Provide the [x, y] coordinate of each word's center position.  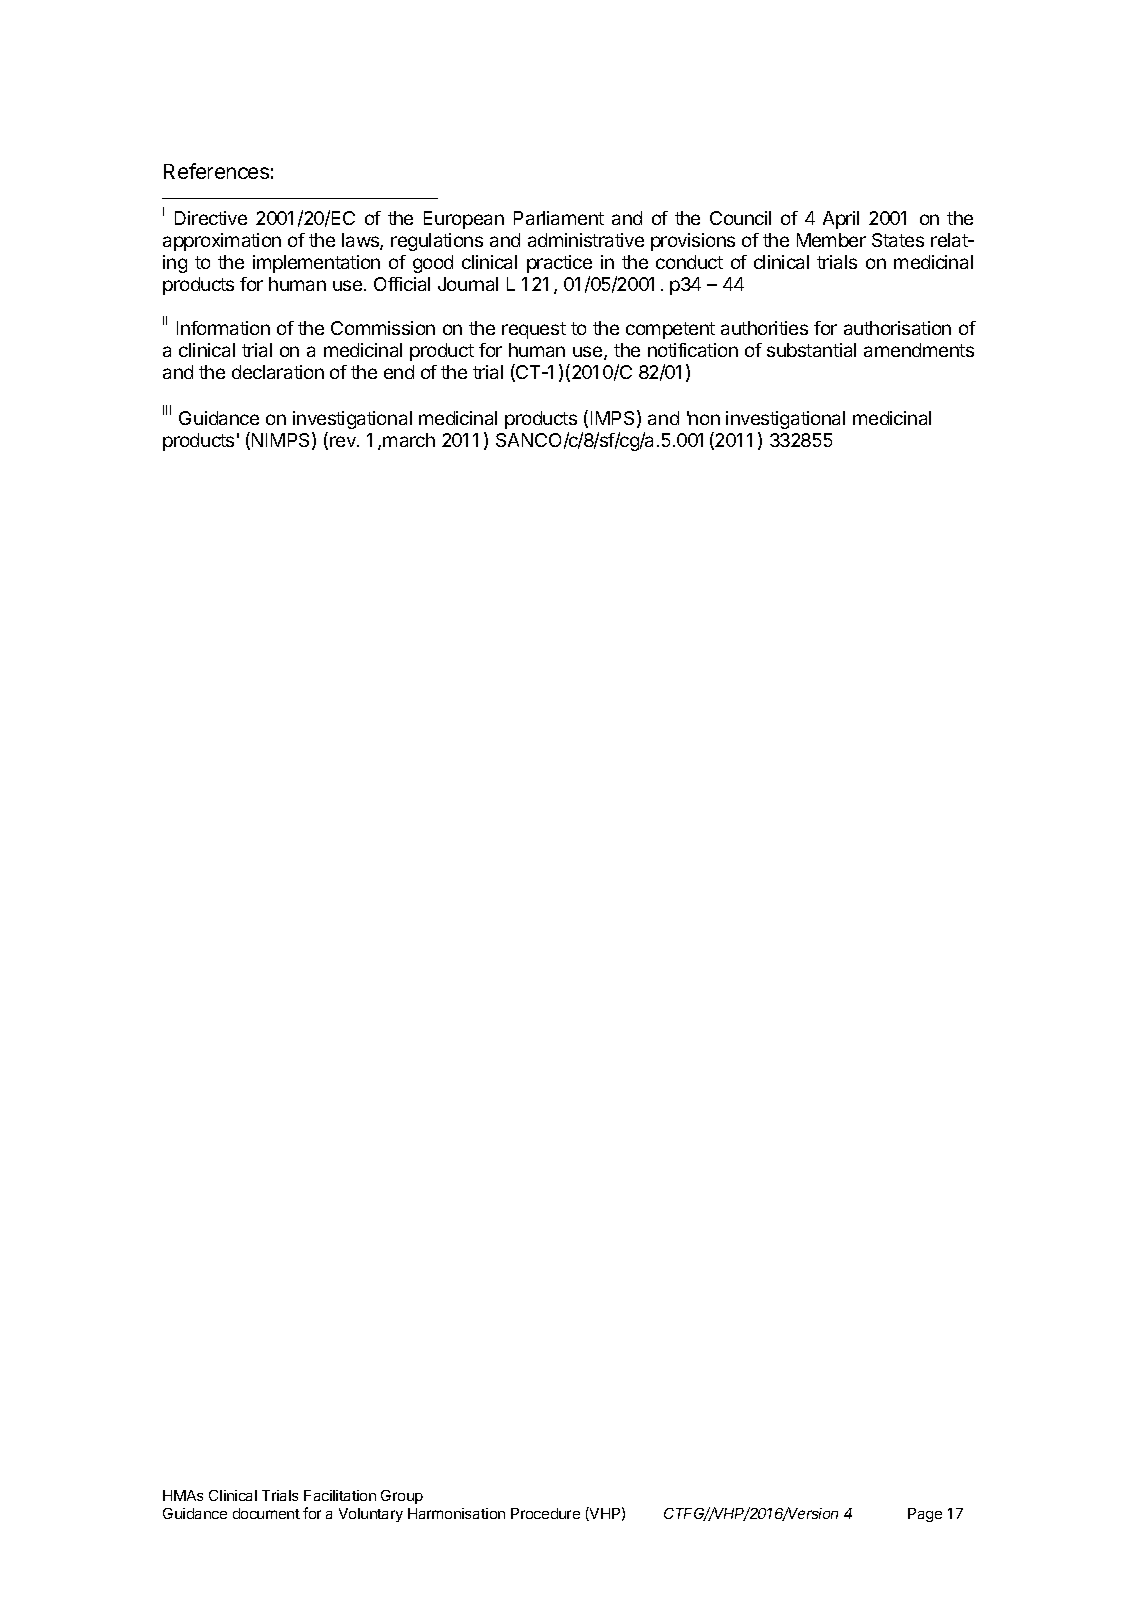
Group [402, 1497]
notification [693, 350]
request [534, 330]
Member [831, 240]
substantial [811, 350]
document [266, 1513]
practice [559, 264]
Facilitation [340, 1495]
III [167, 410]
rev [344, 441]
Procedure [545, 1513]
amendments [919, 350]
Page [925, 1515]
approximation [222, 242]
